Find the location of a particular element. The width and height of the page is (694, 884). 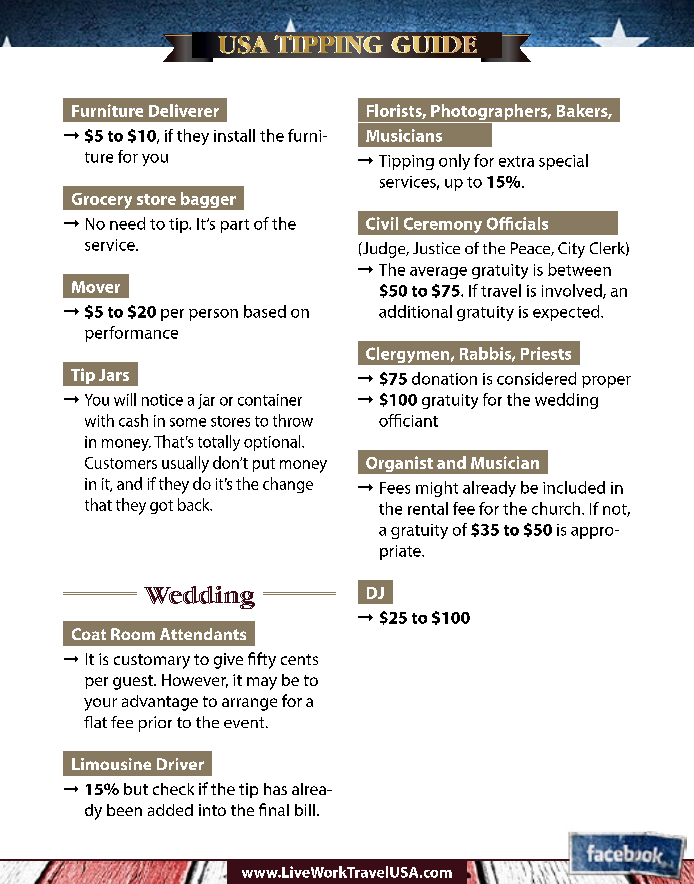

Fees is located at coordinates (395, 488).
